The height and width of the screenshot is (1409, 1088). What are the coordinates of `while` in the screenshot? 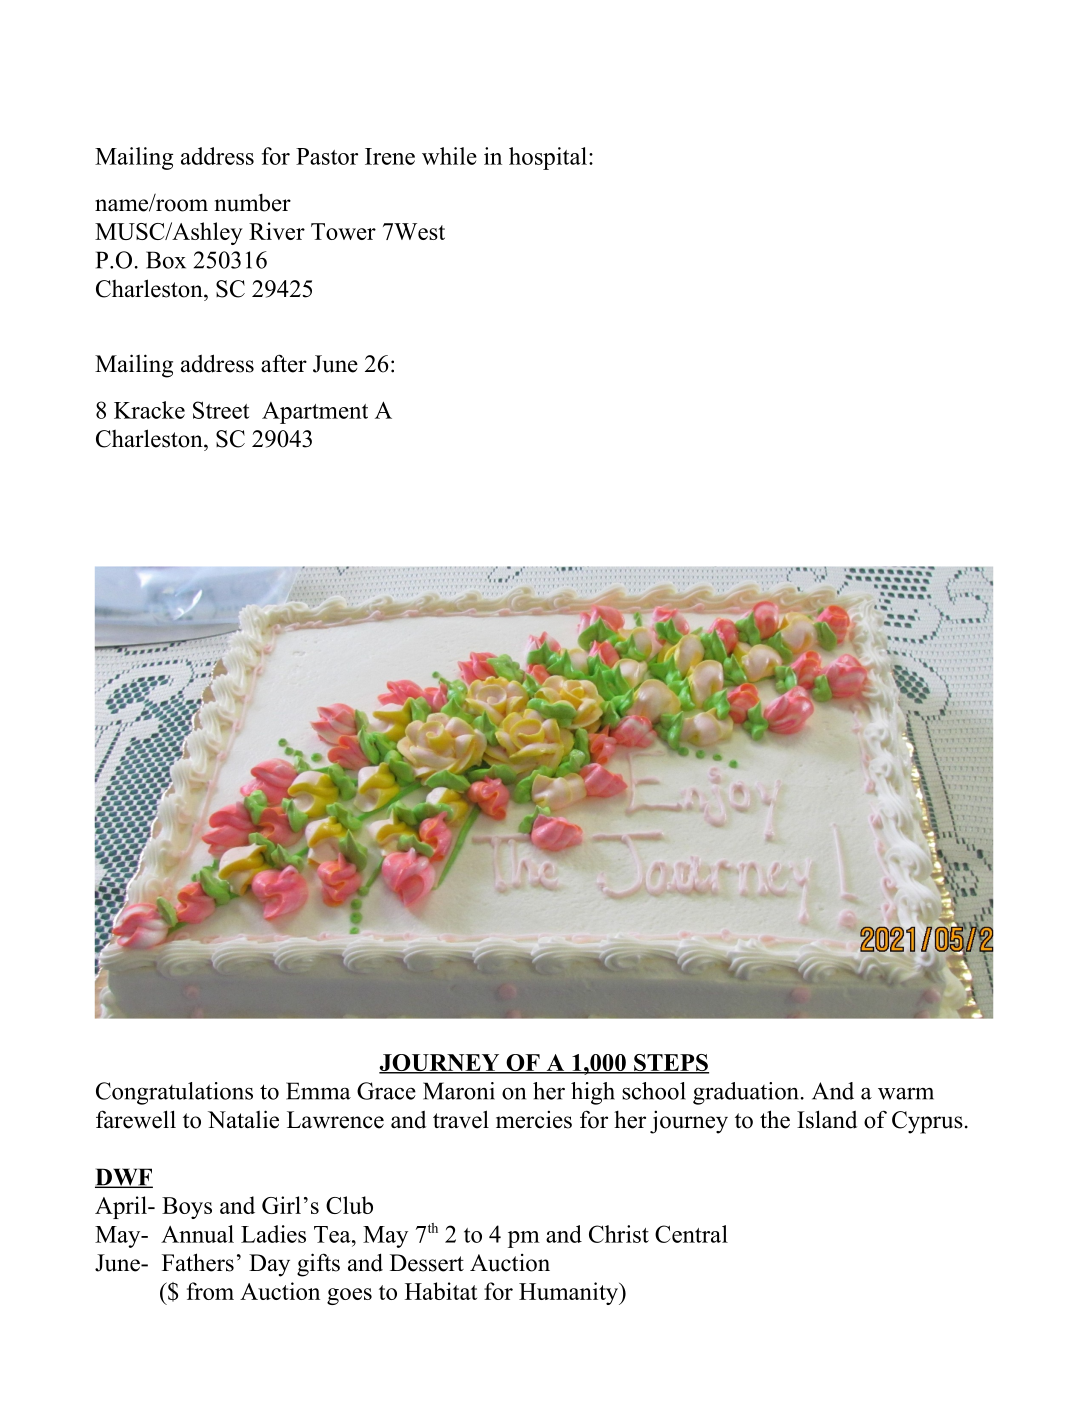 It's located at (449, 156).
